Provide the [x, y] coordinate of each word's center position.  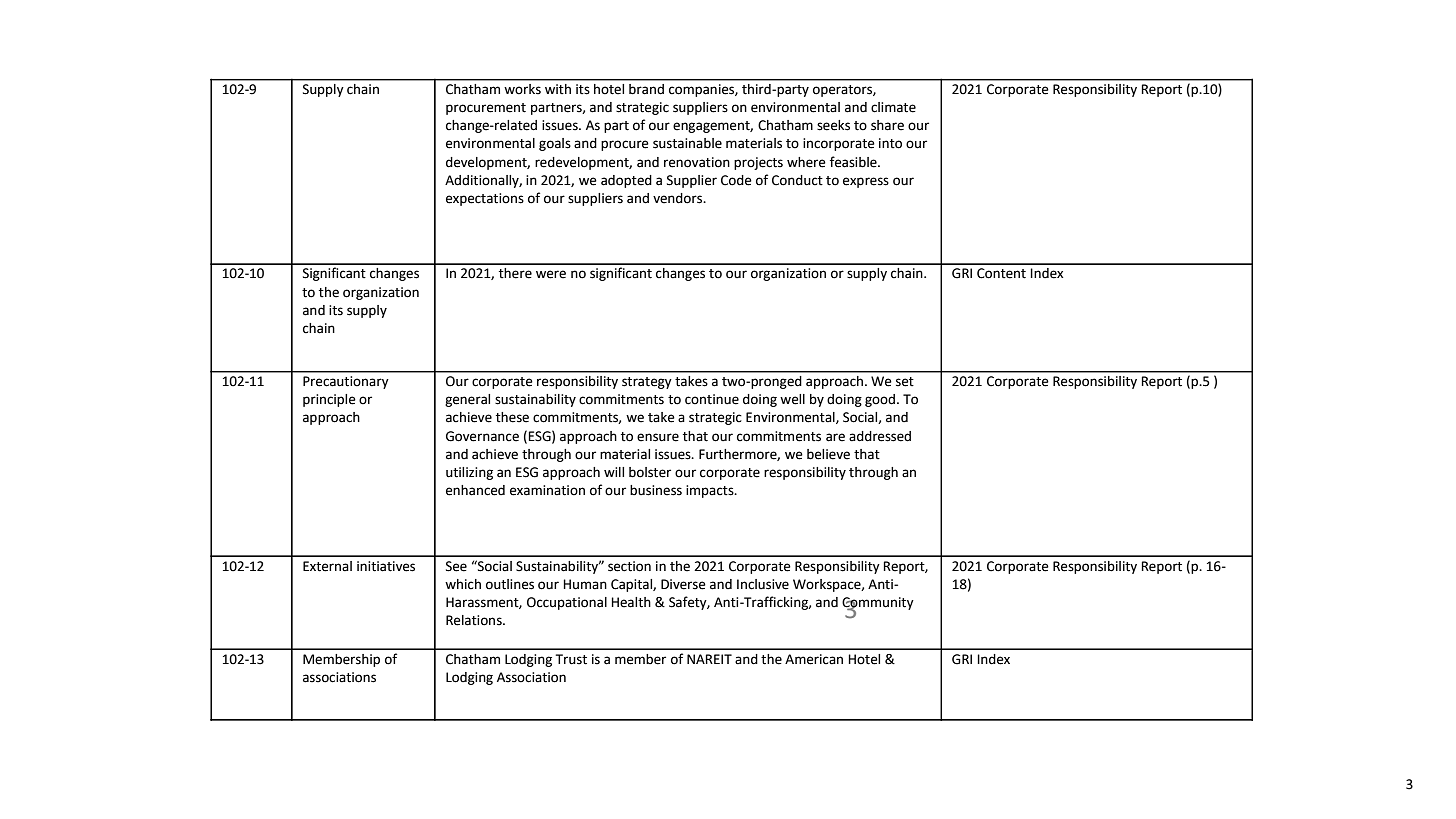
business [656, 490]
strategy [647, 383]
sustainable [687, 143]
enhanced [475, 490]
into [890, 143]
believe [828, 454]
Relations [475, 620]
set [905, 382]
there [515, 273]
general [467, 400]
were [551, 274]
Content [1001, 273]
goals [555, 144]
